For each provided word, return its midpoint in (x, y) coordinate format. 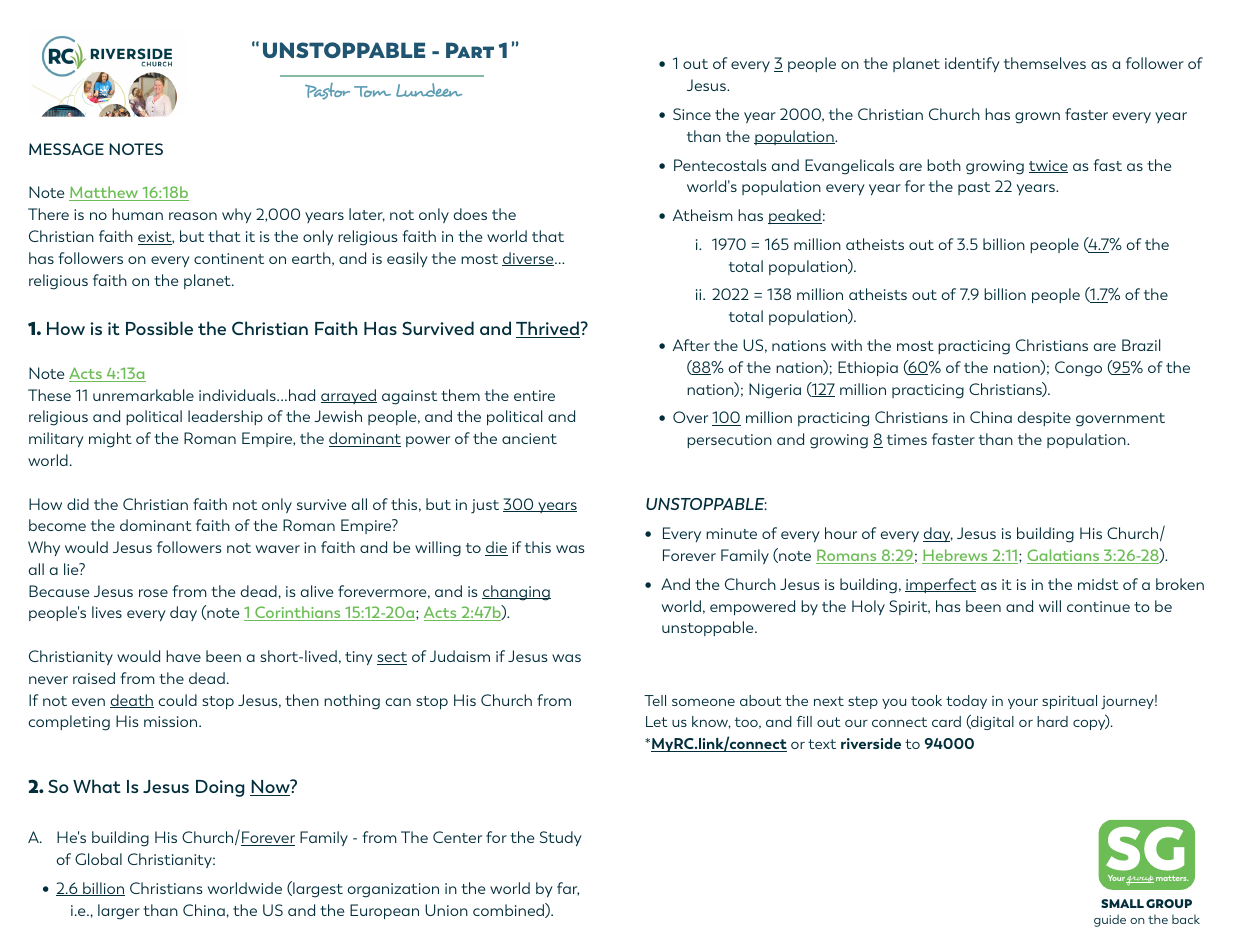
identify (972, 64)
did (78, 504)
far (568, 889)
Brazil (1141, 345)
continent (229, 258)
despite (1044, 418)
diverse (529, 259)
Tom (372, 91)
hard (1052, 721)
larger (119, 912)
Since (692, 114)
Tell (655, 700)
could (177, 700)
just (485, 506)
